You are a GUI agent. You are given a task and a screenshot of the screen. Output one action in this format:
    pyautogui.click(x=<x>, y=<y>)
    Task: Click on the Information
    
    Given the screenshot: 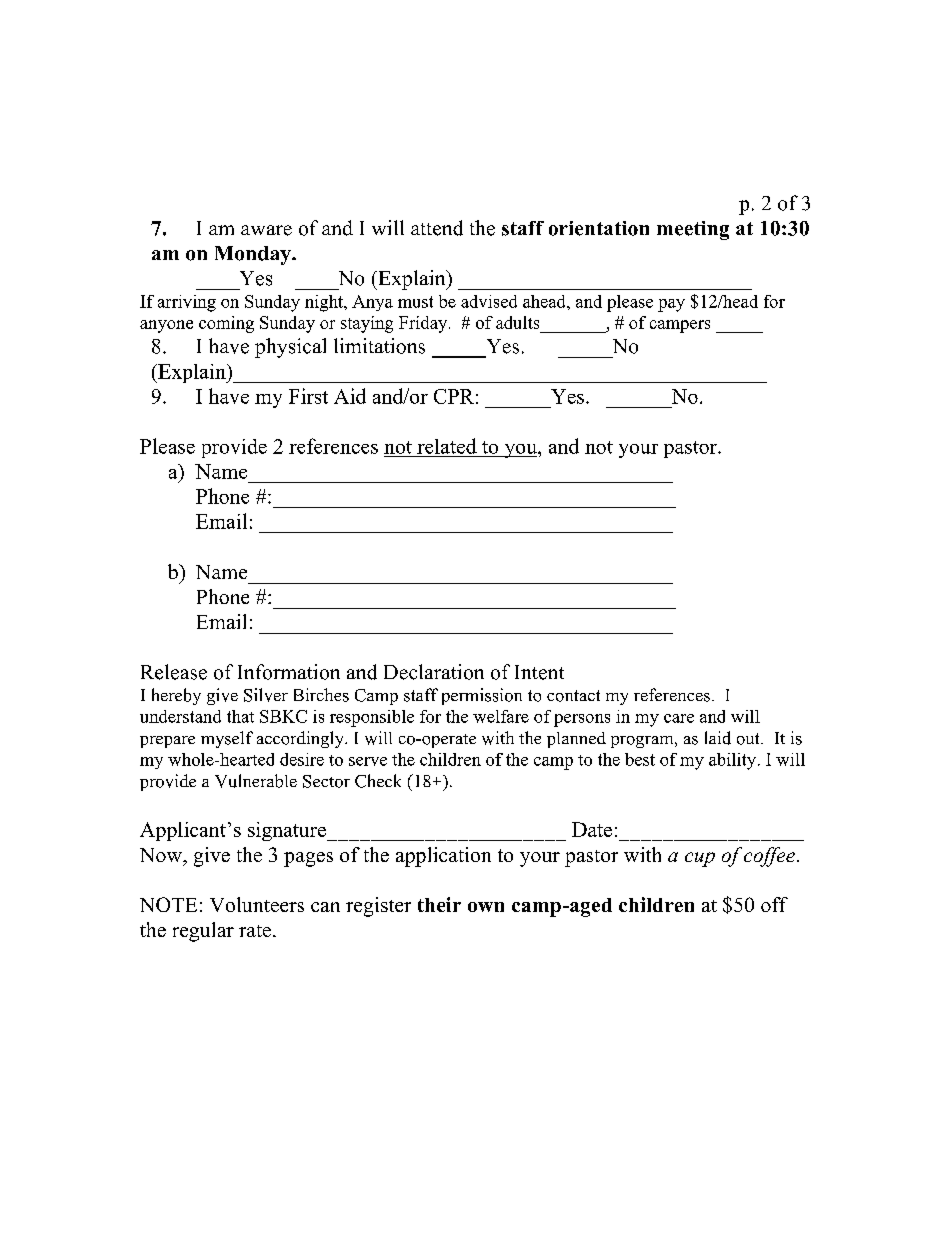 What is the action you would take?
    pyautogui.click(x=289, y=672)
